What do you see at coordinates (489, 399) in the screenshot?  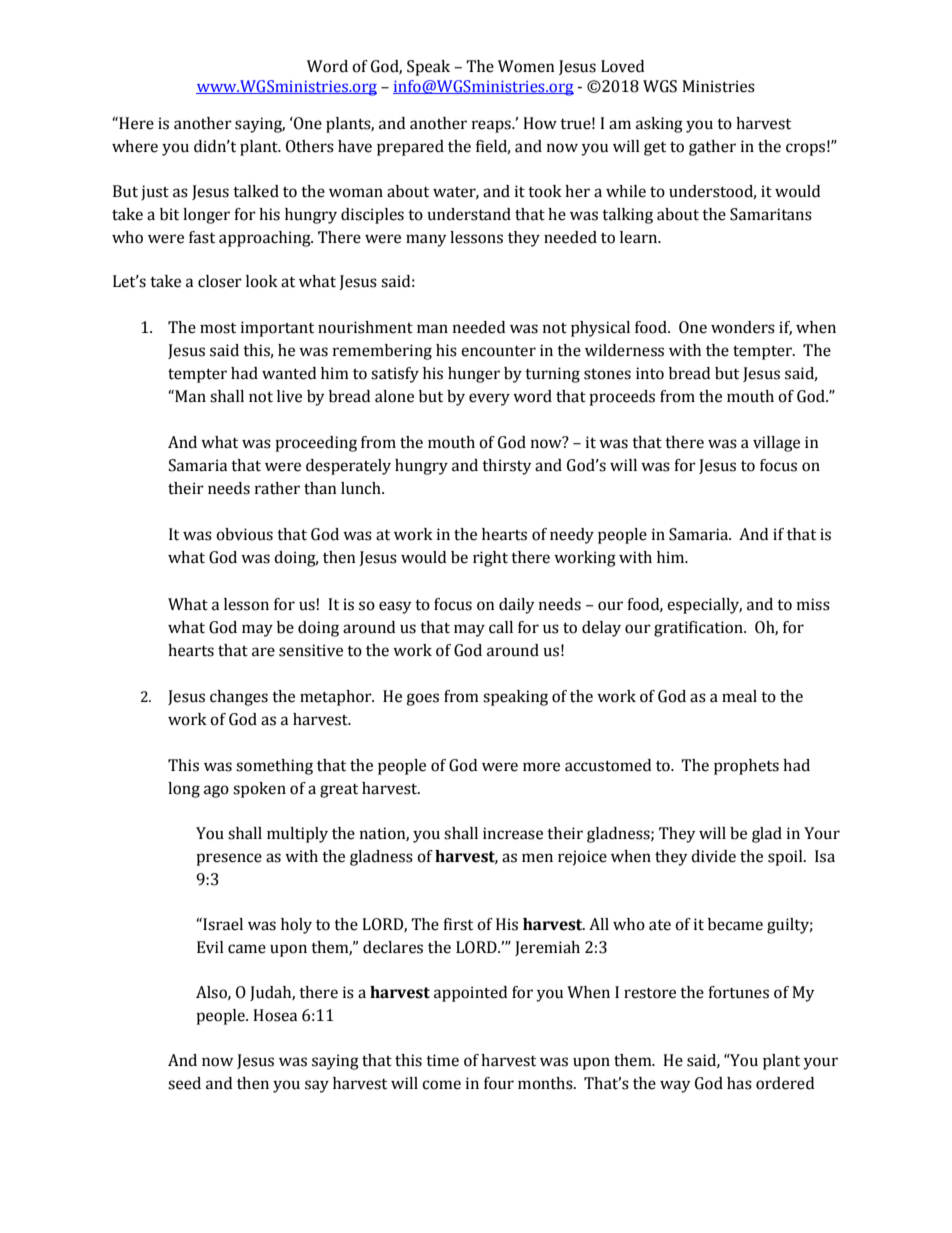 I see `every` at bounding box center [489, 399].
